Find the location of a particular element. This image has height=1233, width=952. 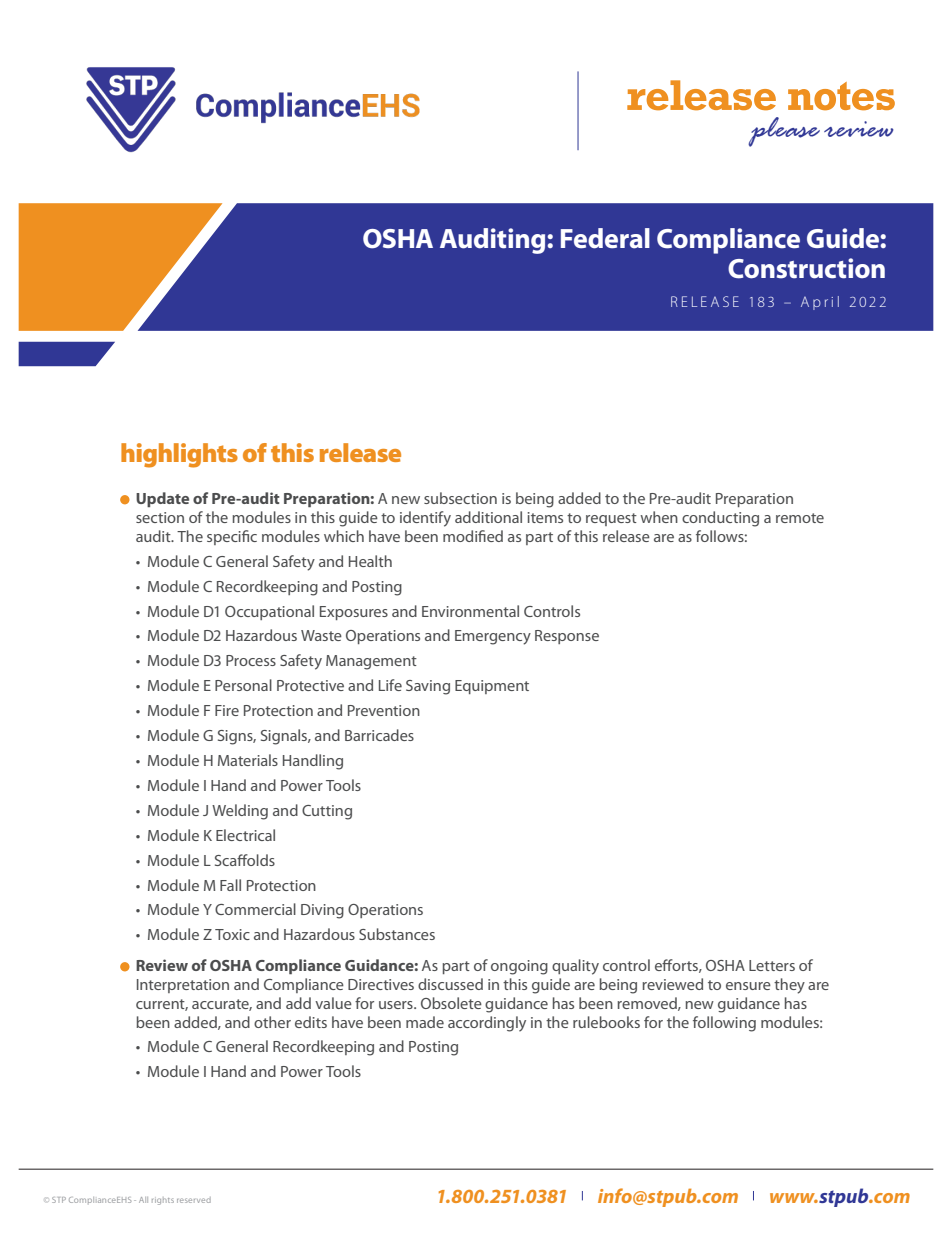

following is located at coordinates (724, 1024).
